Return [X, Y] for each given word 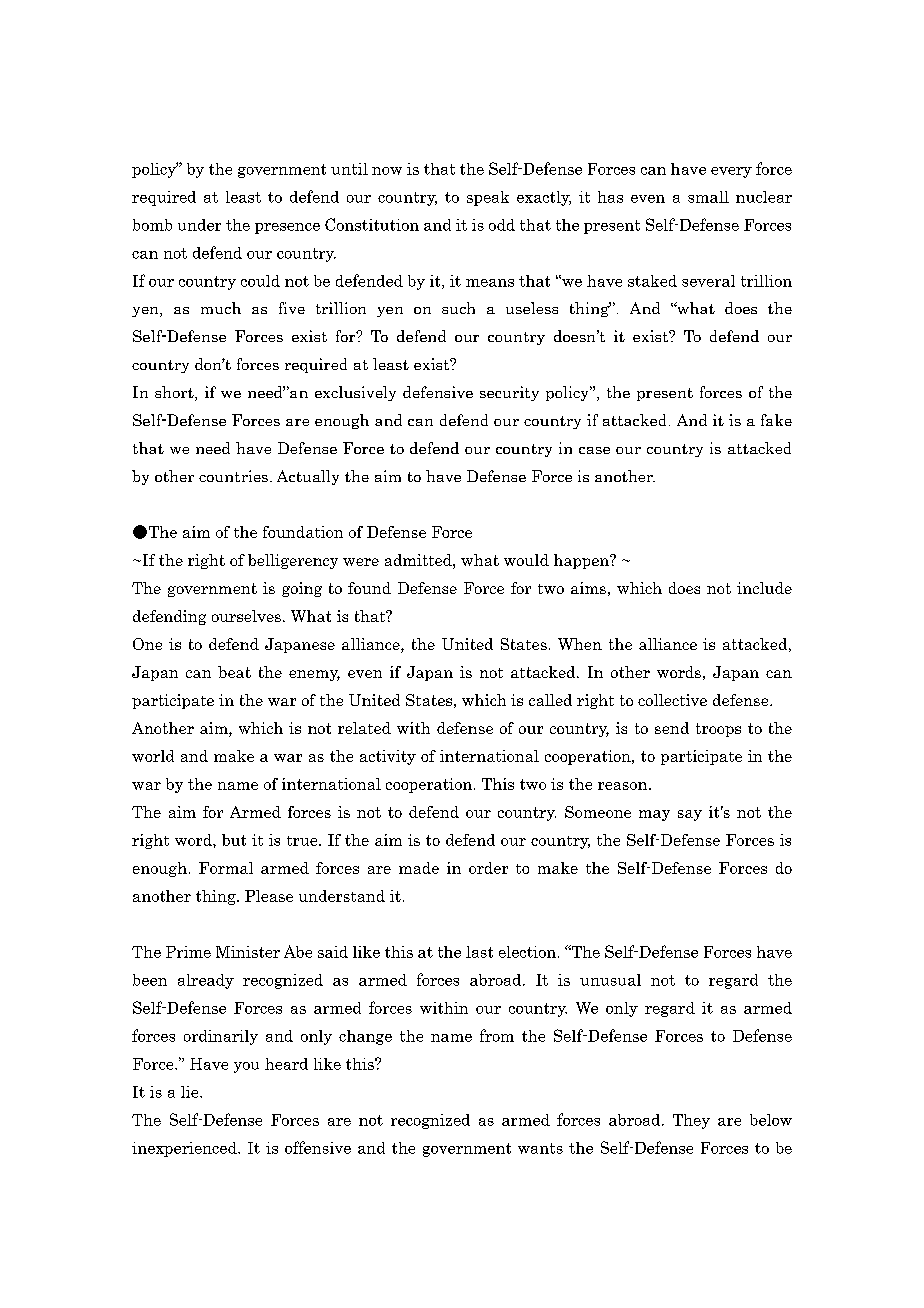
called [550, 700]
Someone [598, 812]
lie [191, 1092]
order [488, 868]
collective [672, 700]
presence [287, 228]
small [708, 197]
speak [488, 198]
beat [234, 672]
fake [776, 420]
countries [233, 476]
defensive [438, 392]
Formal [226, 868]
